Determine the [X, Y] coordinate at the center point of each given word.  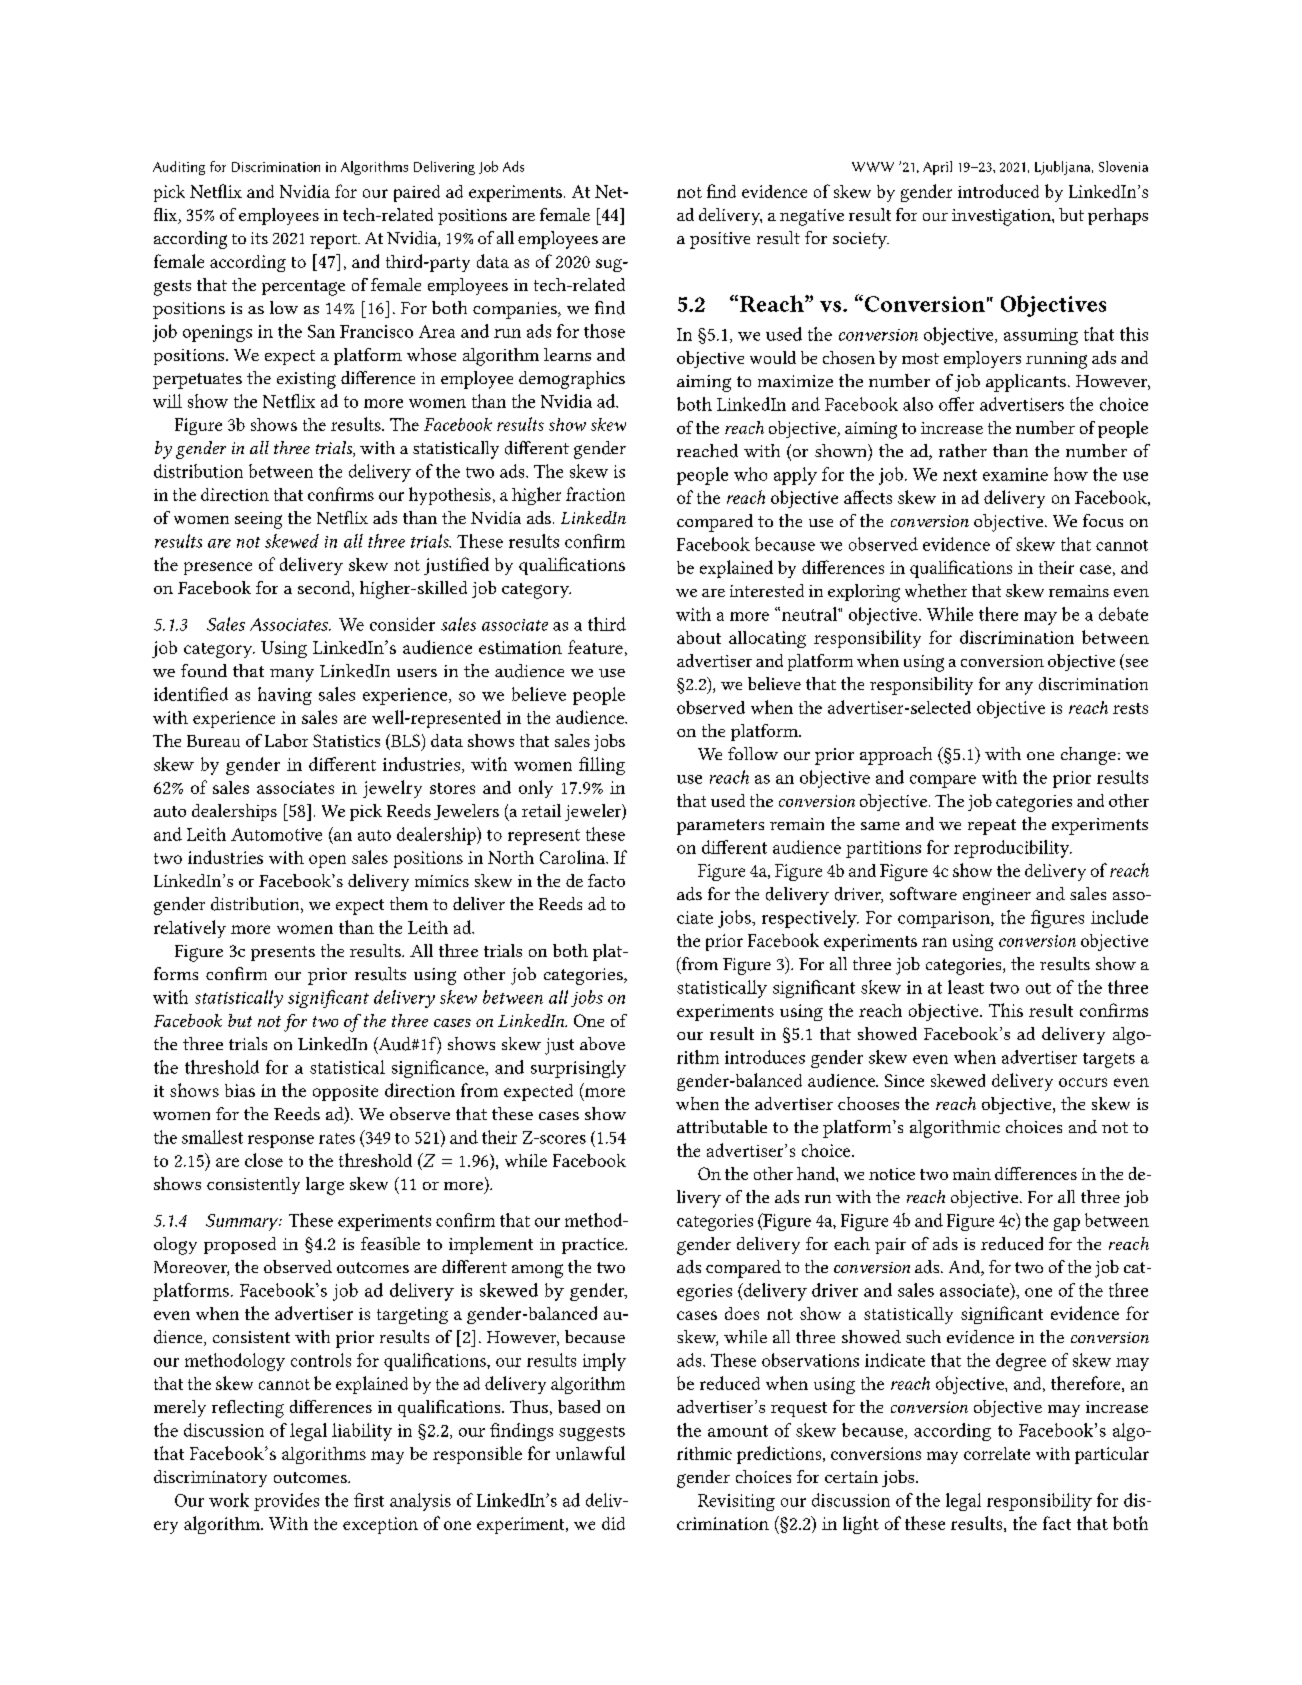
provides [286, 1502]
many [292, 675]
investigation [1002, 217]
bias [240, 1090]
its [259, 238]
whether [936, 590]
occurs [1083, 1082]
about [699, 637]
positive [720, 240]
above [602, 1043]
